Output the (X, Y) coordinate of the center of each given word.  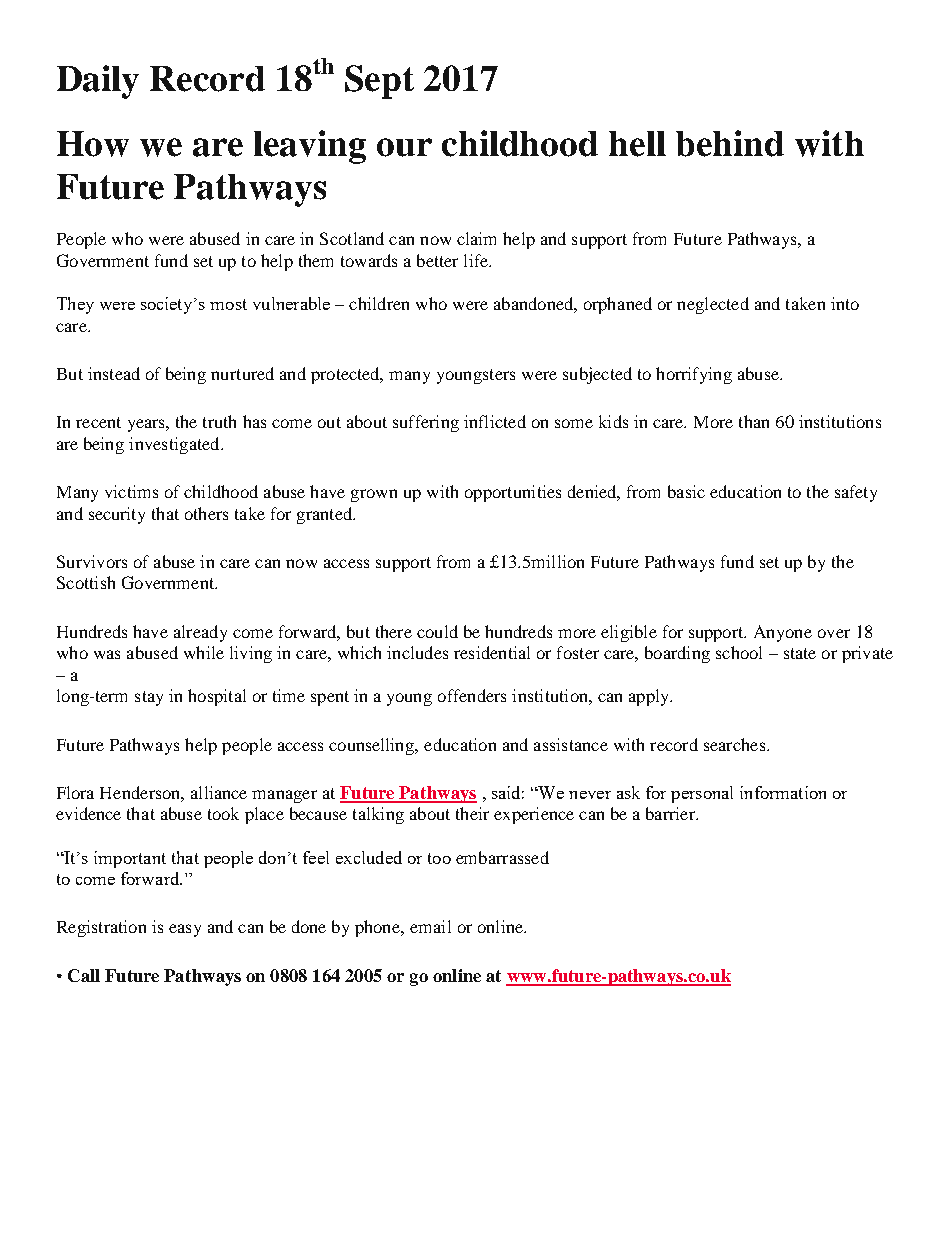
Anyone (783, 633)
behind (730, 143)
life (477, 260)
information (783, 792)
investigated (175, 445)
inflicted (495, 421)
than (754, 421)
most (228, 304)
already (200, 633)
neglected (713, 305)
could (437, 631)
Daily (98, 82)
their (472, 813)
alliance (219, 792)
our (404, 147)
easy (185, 930)
